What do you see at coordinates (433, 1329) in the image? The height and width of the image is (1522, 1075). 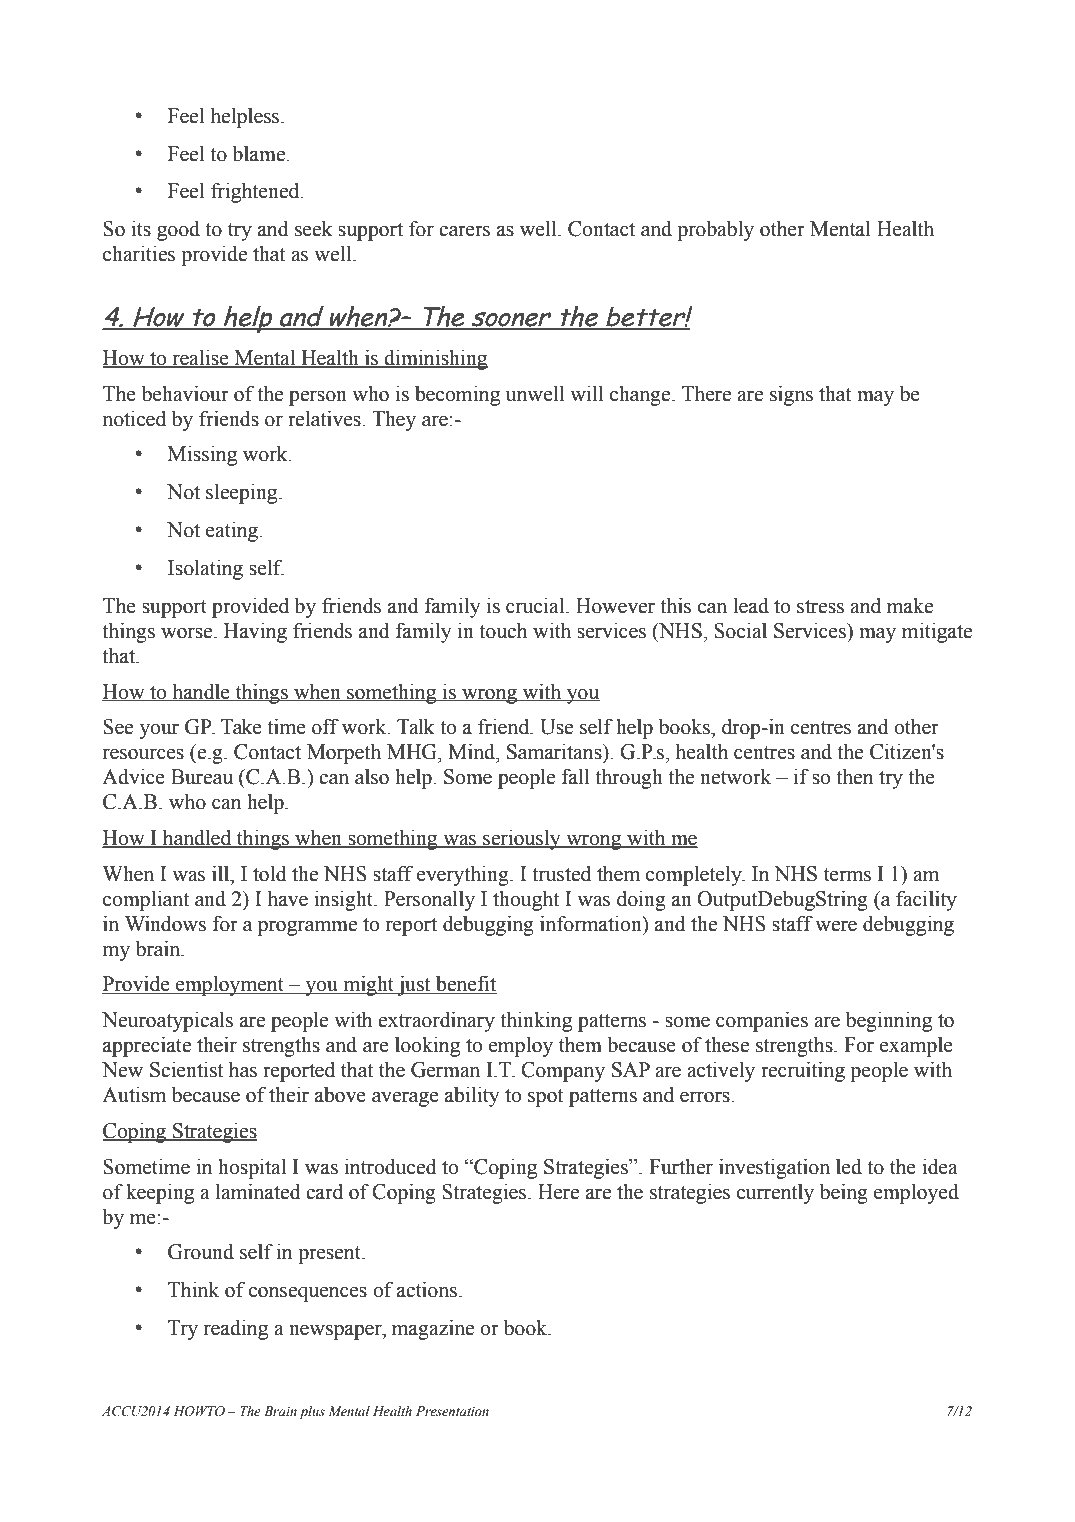 I see `magazine` at bounding box center [433, 1329].
